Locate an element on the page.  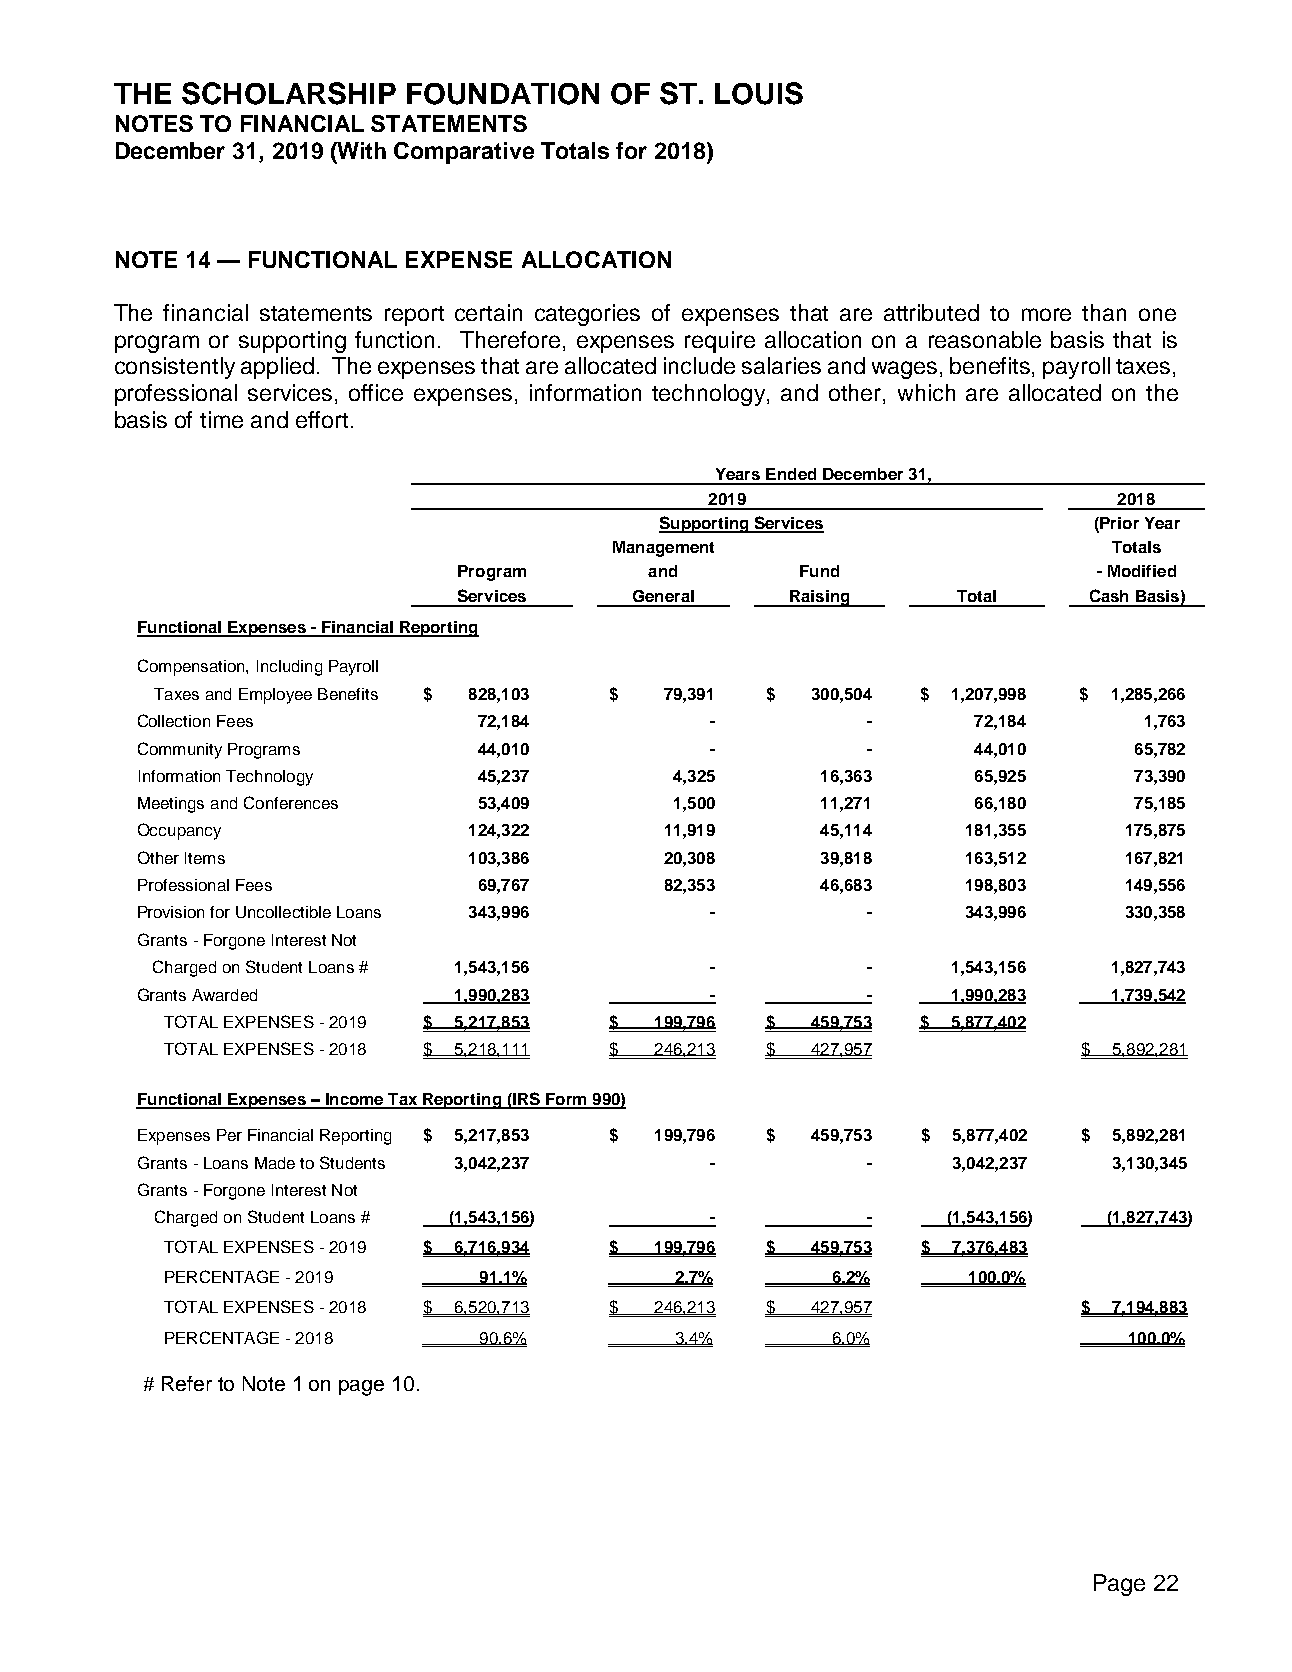
Modified is located at coordinates (1142, 571).
